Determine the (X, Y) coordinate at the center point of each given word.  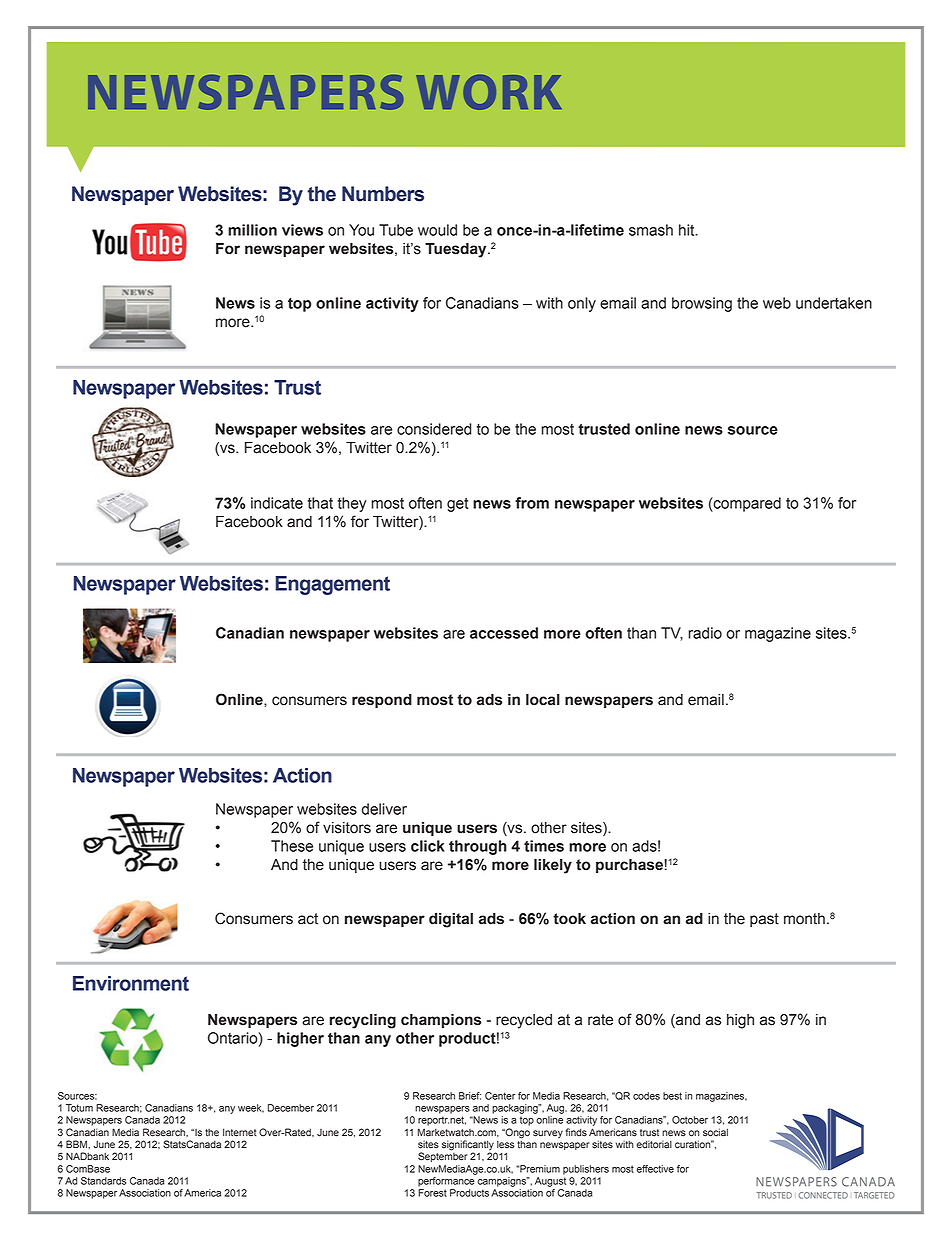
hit (688, 230)
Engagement (332, 585)
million (252, 230)
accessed (504, 633)
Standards (103, 1181)
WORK (489, 92)
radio (705, 633)
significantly (469, 1146)
